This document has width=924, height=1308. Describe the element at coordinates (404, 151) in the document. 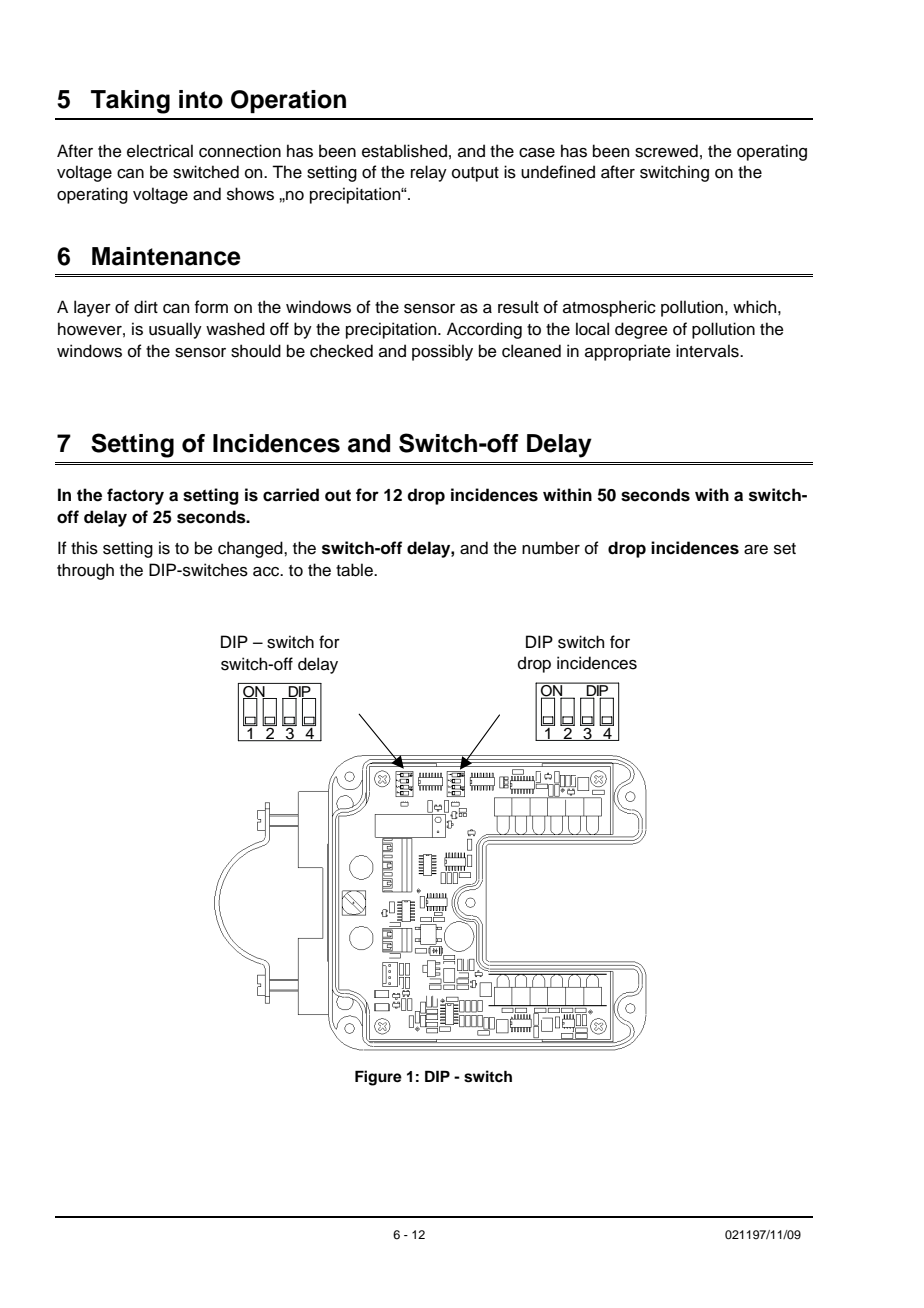

I see `established` at that location.
